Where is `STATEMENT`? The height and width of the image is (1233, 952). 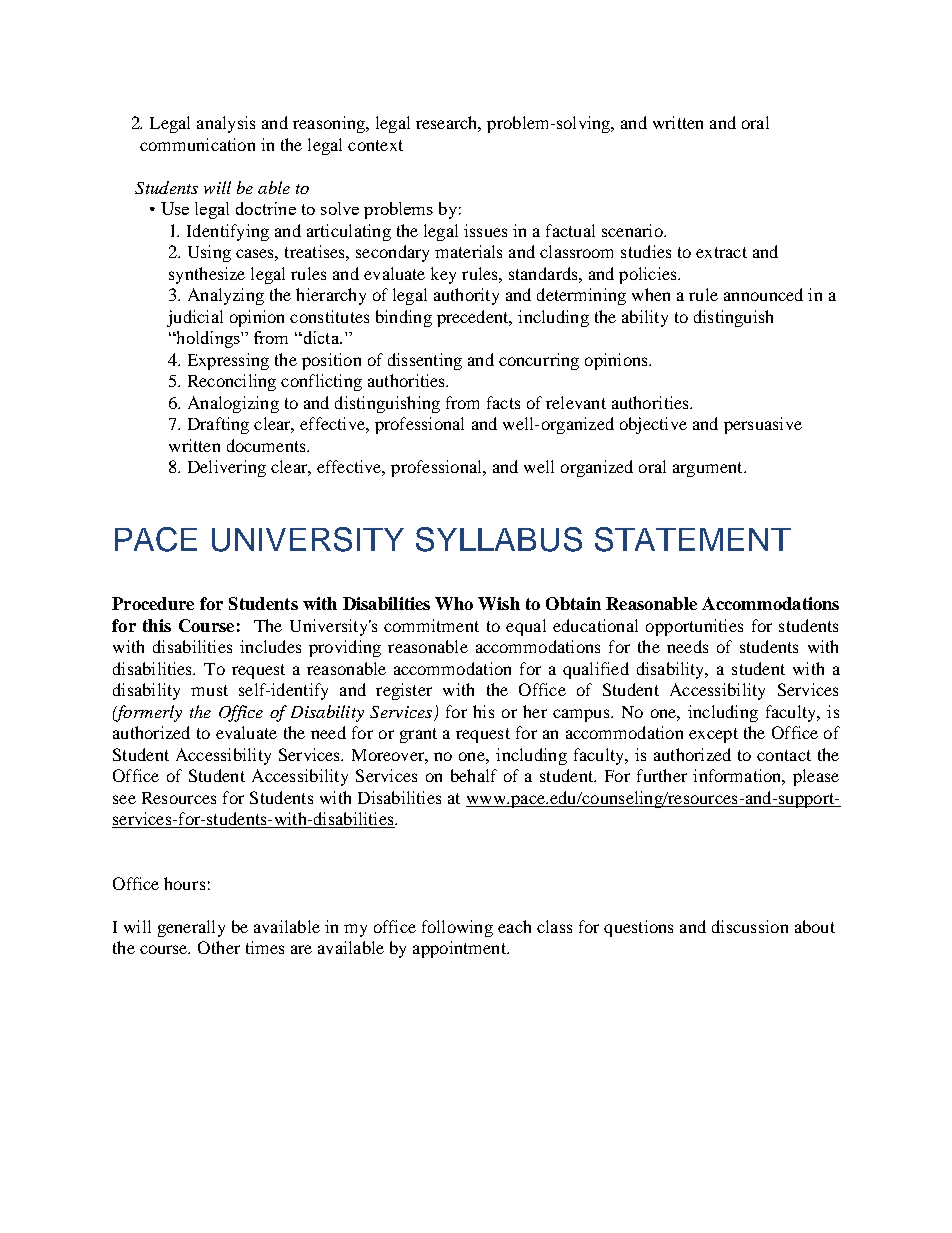 STATEMENT is located at coordinates (693, 539).
